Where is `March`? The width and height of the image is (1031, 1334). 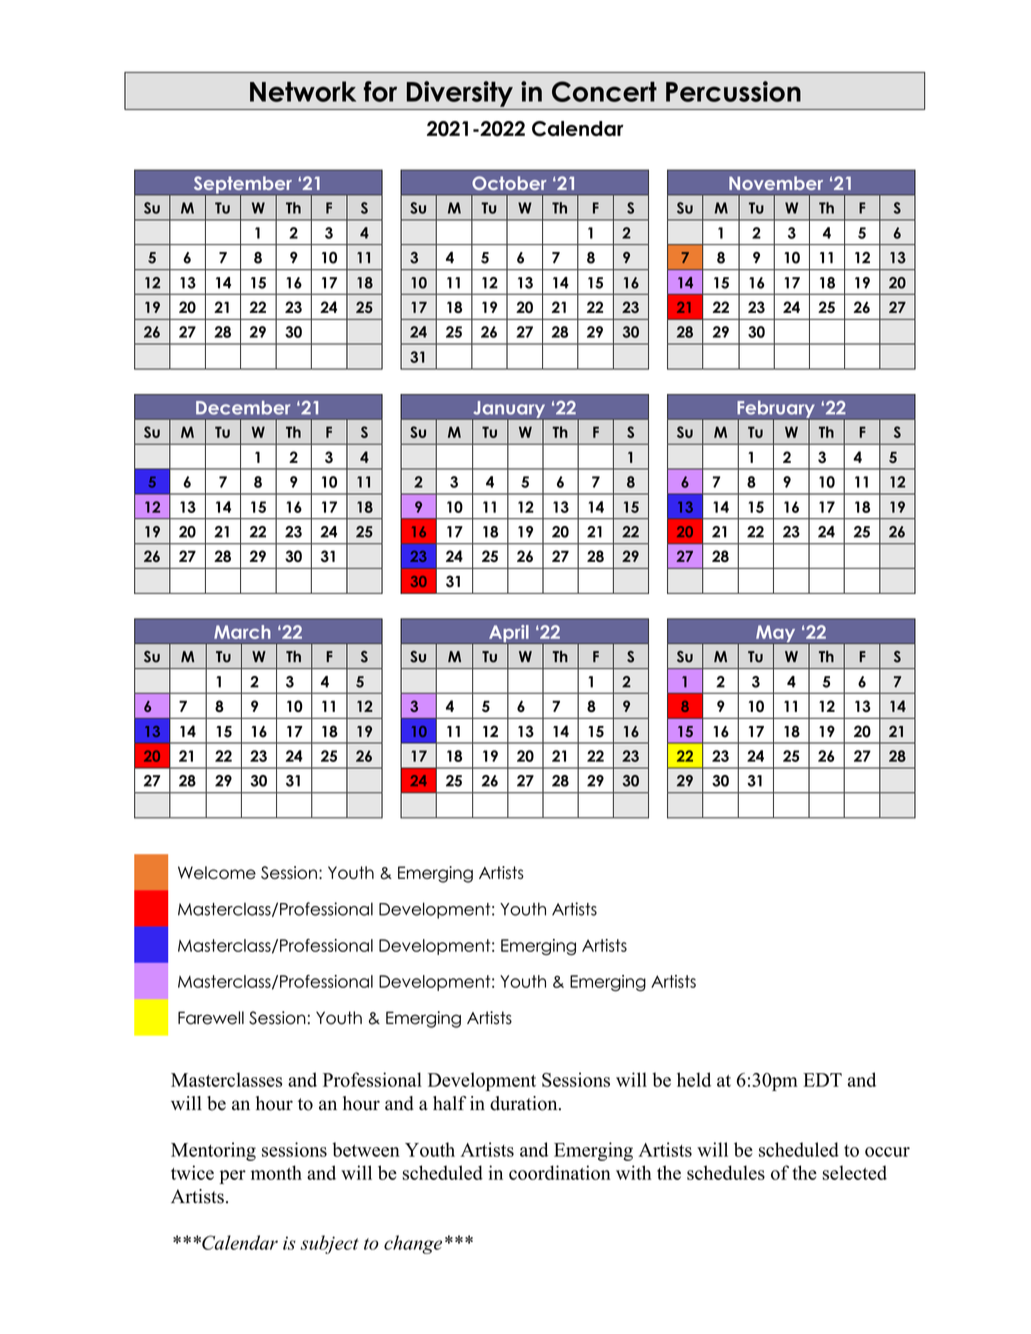 March is located at coordinates (242, 632).
